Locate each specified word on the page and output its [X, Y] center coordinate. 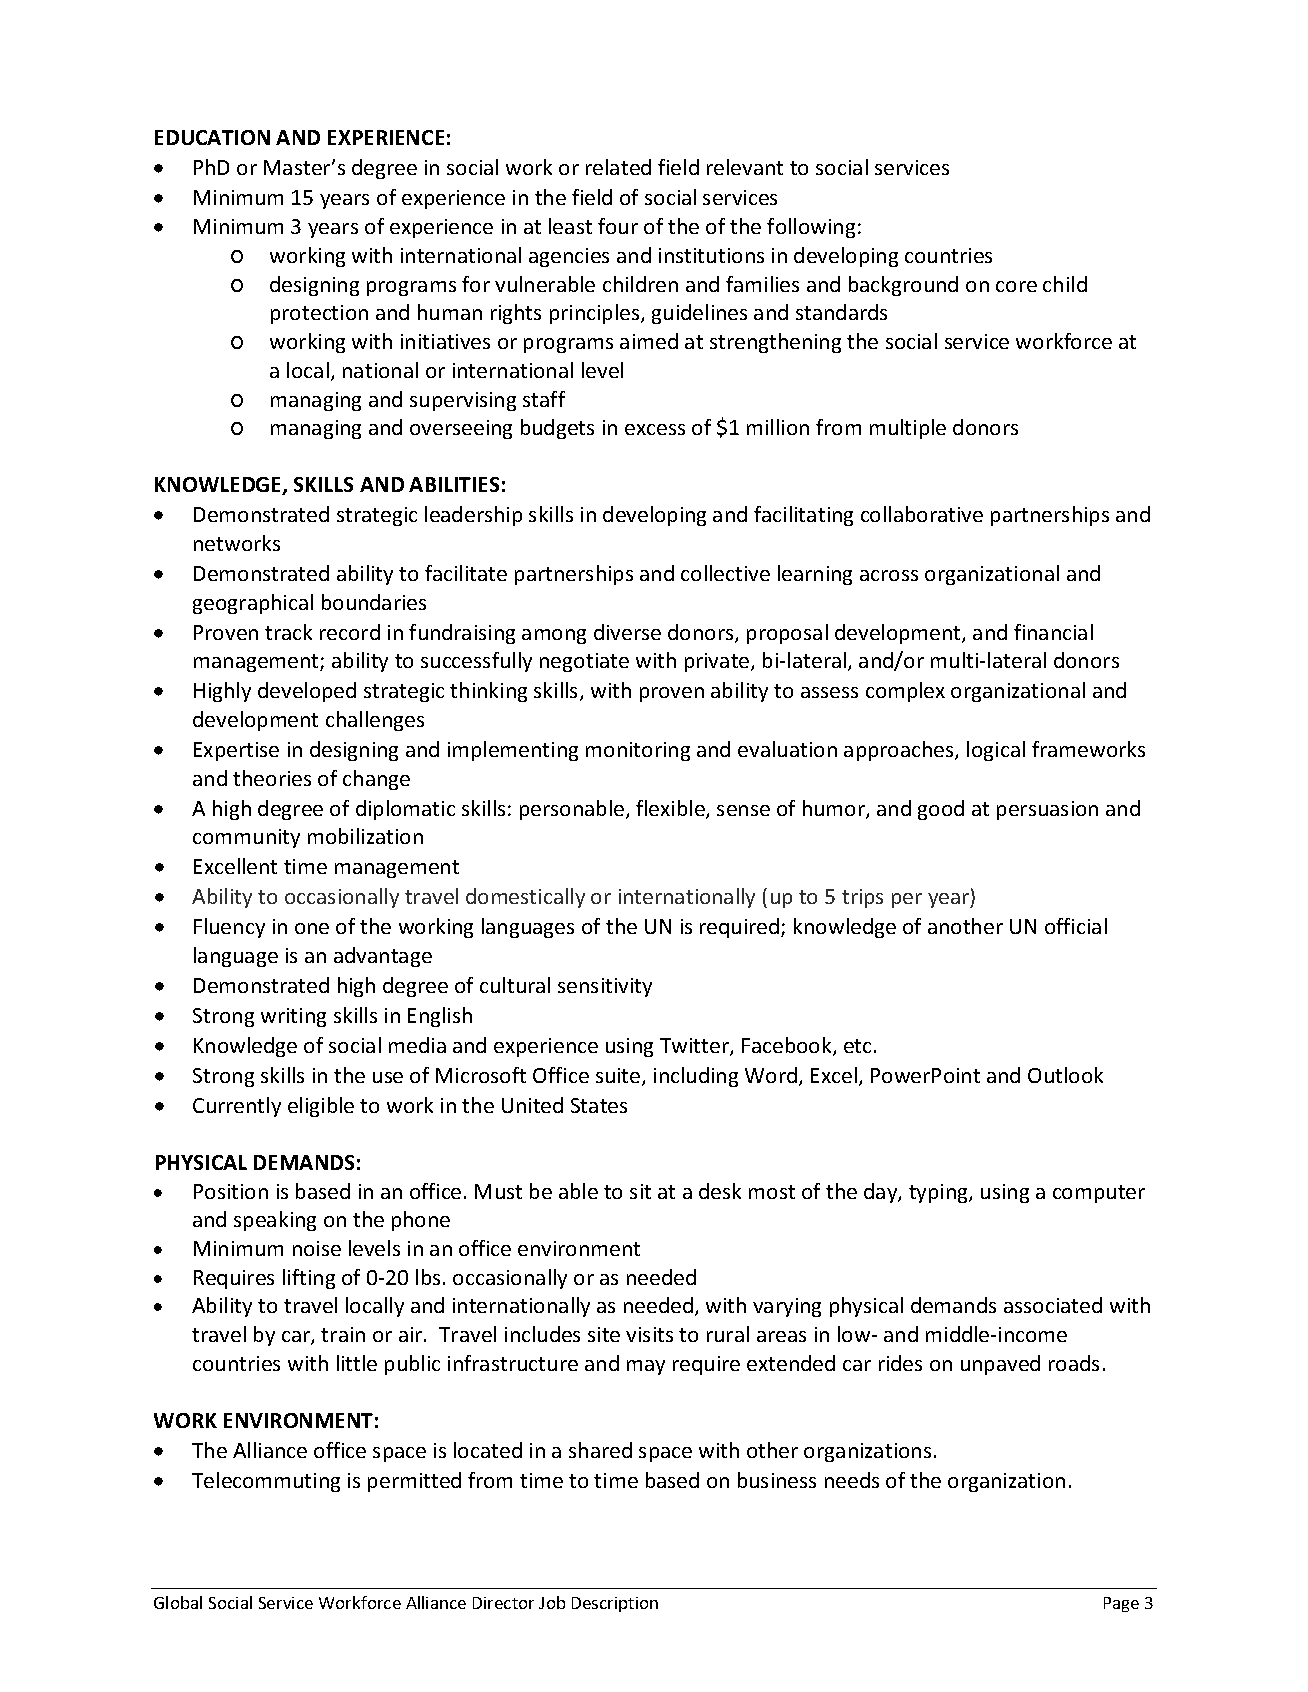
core [1016, 286]
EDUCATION [212, 137]
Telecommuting [266, 1482]
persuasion [1047, 810]
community [246, 838]
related [618, 167]
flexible [671, 809]
